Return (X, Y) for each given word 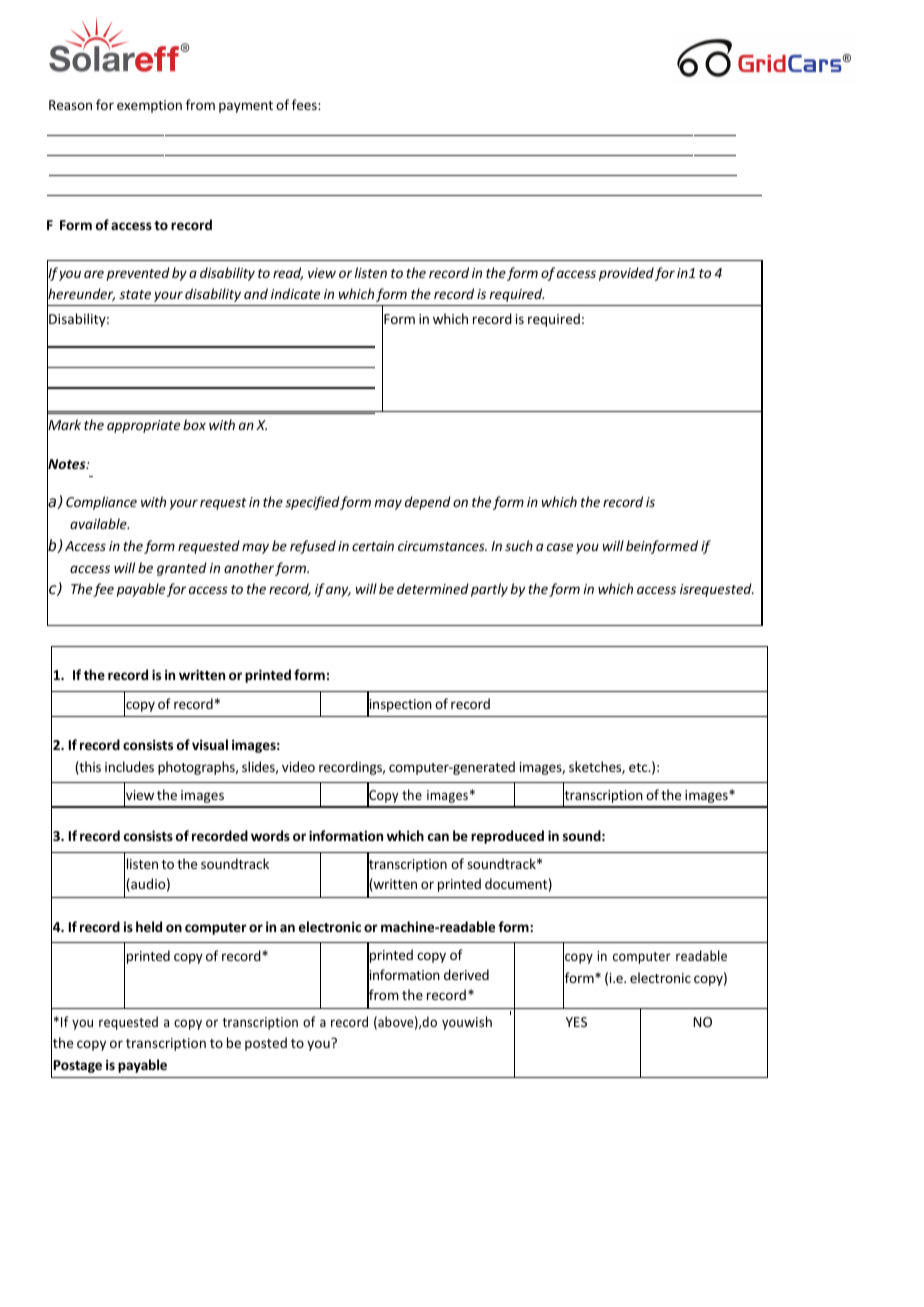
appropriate (143, 426)
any (338, 591)
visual (210, 744)
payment (246, 107)
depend (428, 503)
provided (627, 274)
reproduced (507, 837)
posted (266, 1044)
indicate (295, 293)
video (298, 766)
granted (182, 569)
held (149, 926)
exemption (149, 106)
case (560, 547)
